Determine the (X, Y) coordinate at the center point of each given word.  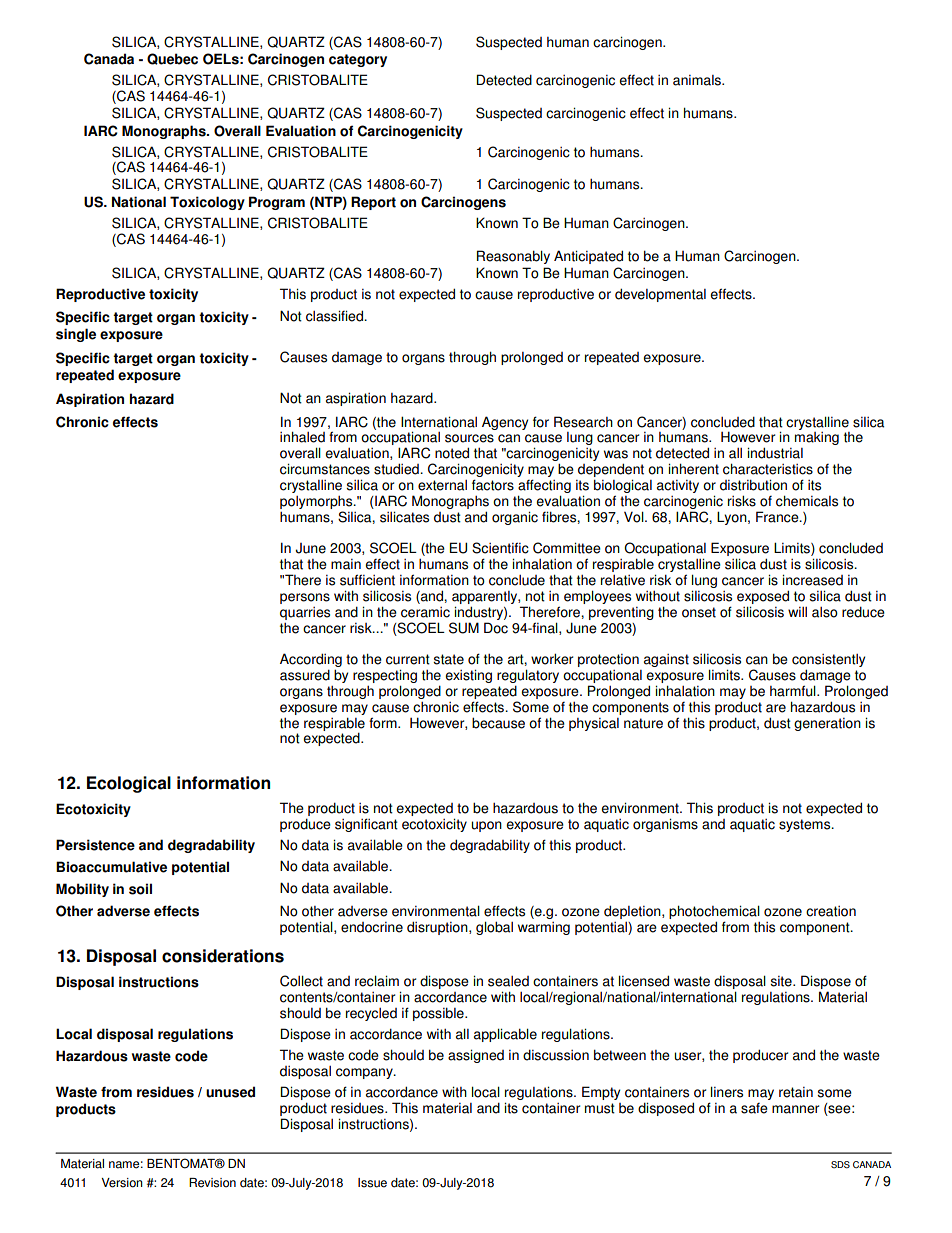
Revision (212, 1183)
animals (698, 80)
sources (469, 438)
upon (486, 826)
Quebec (172, 59)
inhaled (302, 437)
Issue (372, 1183)
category (358, 60)
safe (754, 1108)
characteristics (768, 469)
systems (806, 825)
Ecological (129, 784)
